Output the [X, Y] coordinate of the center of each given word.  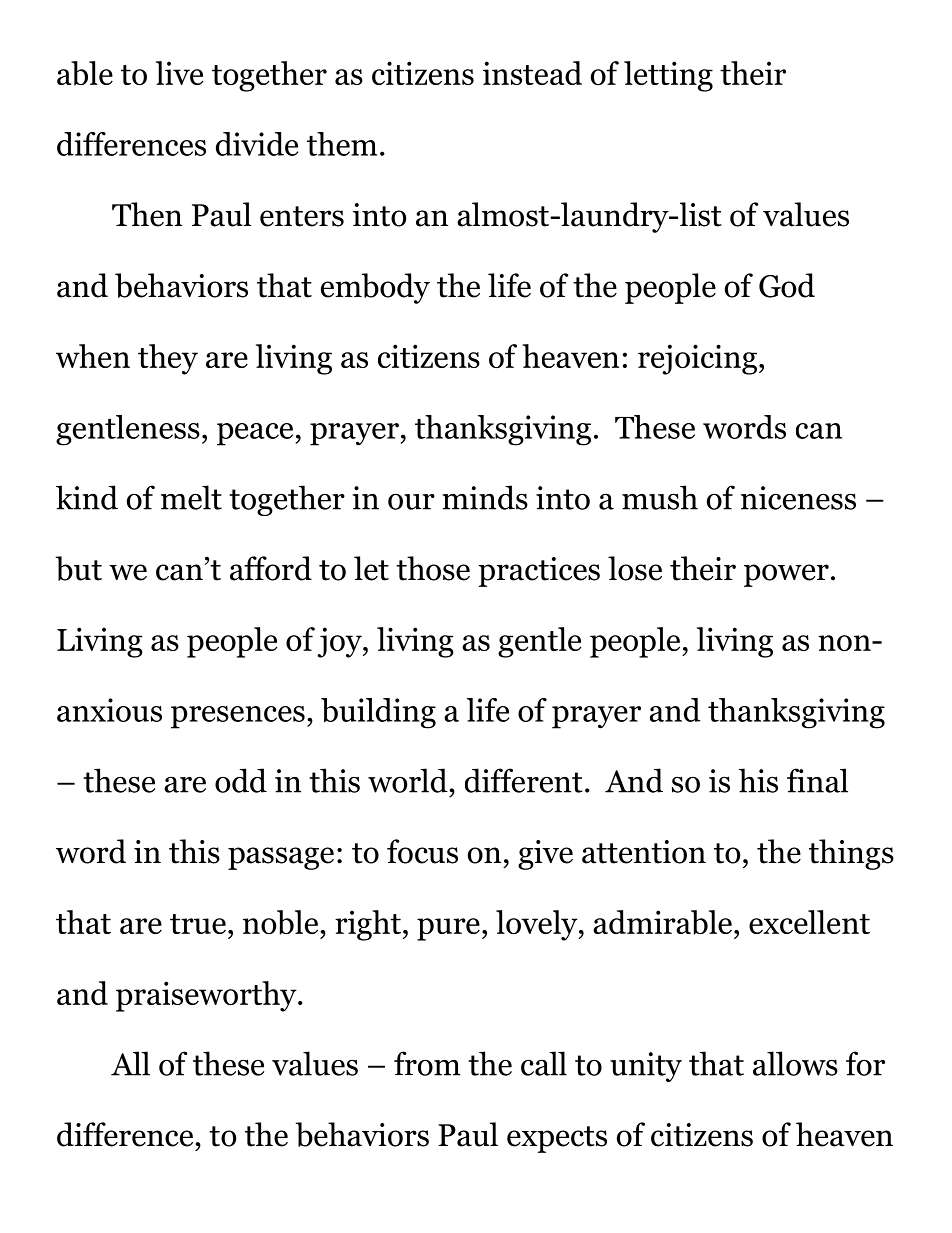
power [786, 575]
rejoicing [697, 359]
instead [532, 73]
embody [375, 288]
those [433, 568]
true [198, 924]
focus [422, 851]
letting [668, 76]
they [168, 359]
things [851, 854]
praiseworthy [207, 996]
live [179, 73]
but [79, 568]
